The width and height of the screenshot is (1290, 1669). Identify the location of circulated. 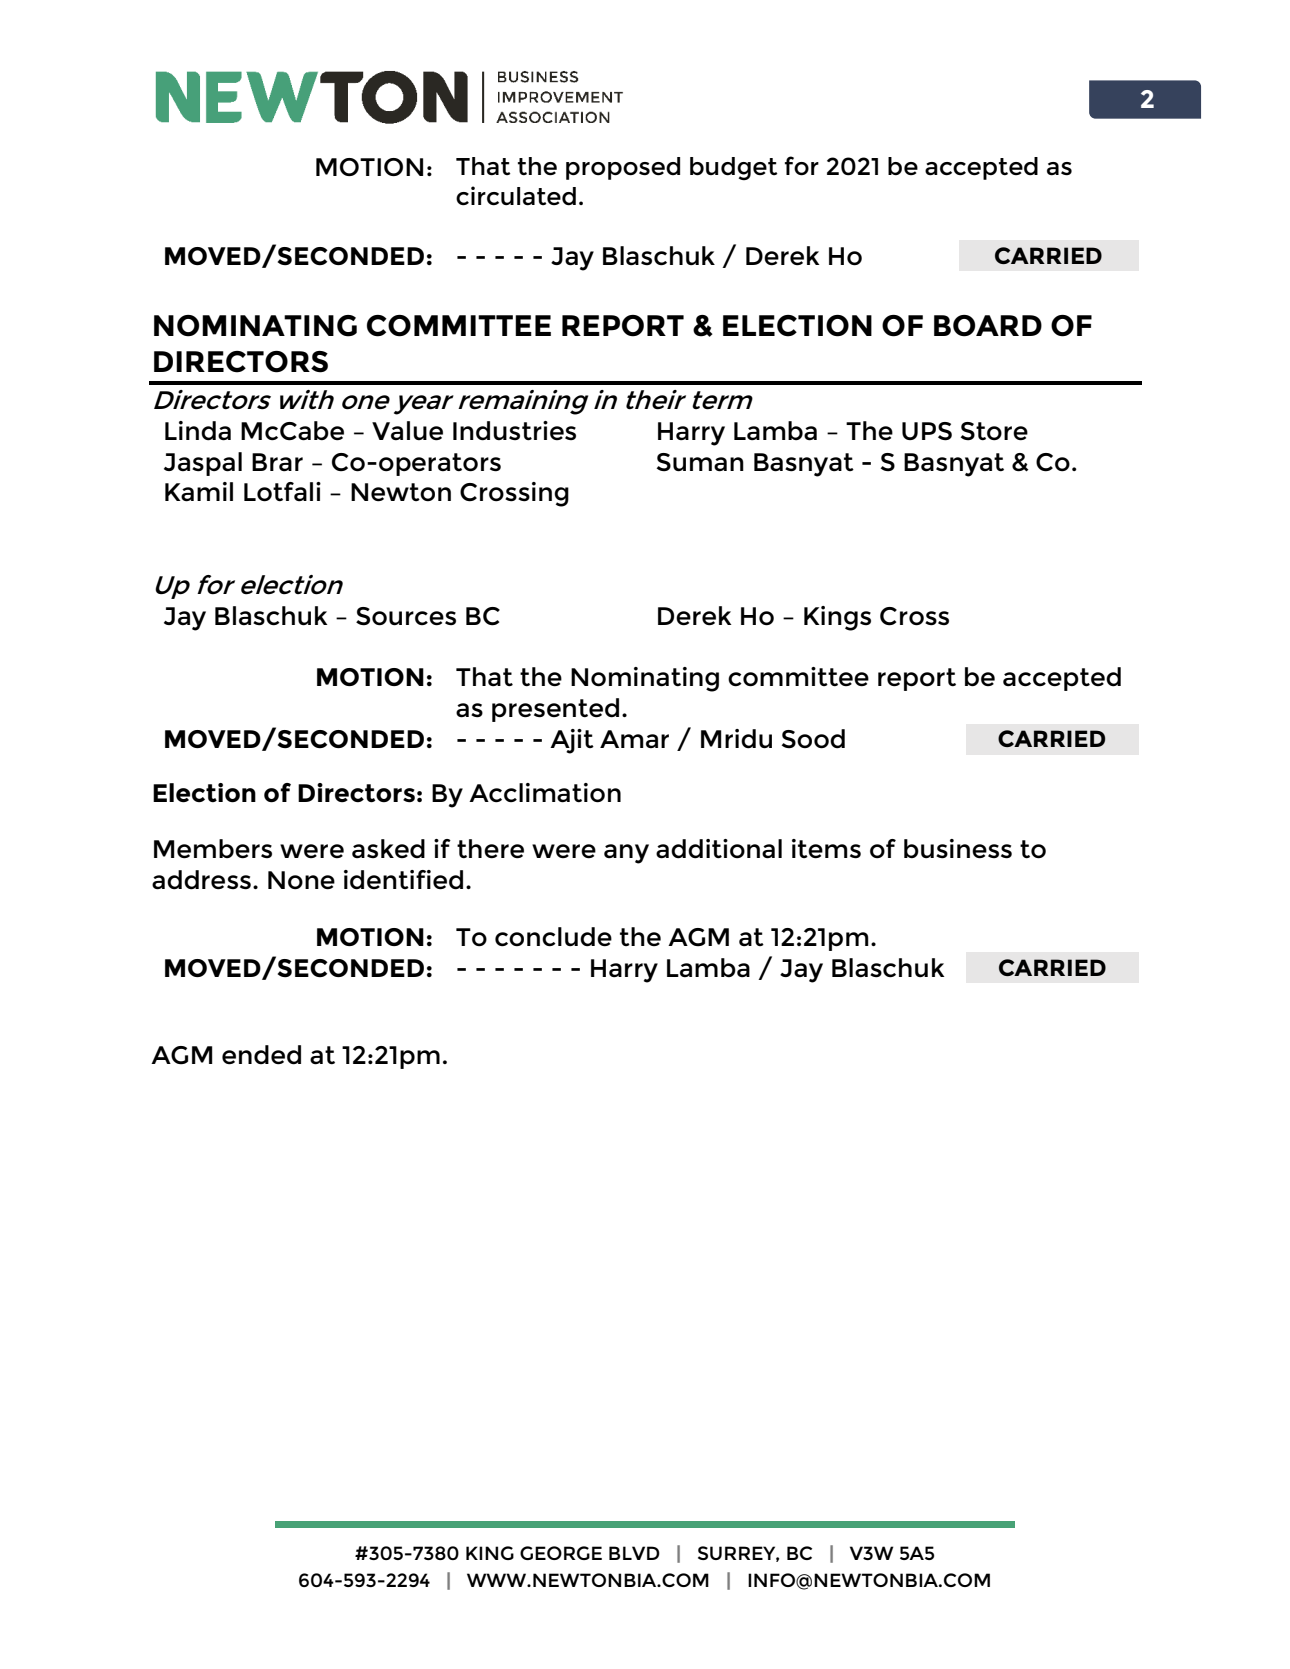
(516, 196).
